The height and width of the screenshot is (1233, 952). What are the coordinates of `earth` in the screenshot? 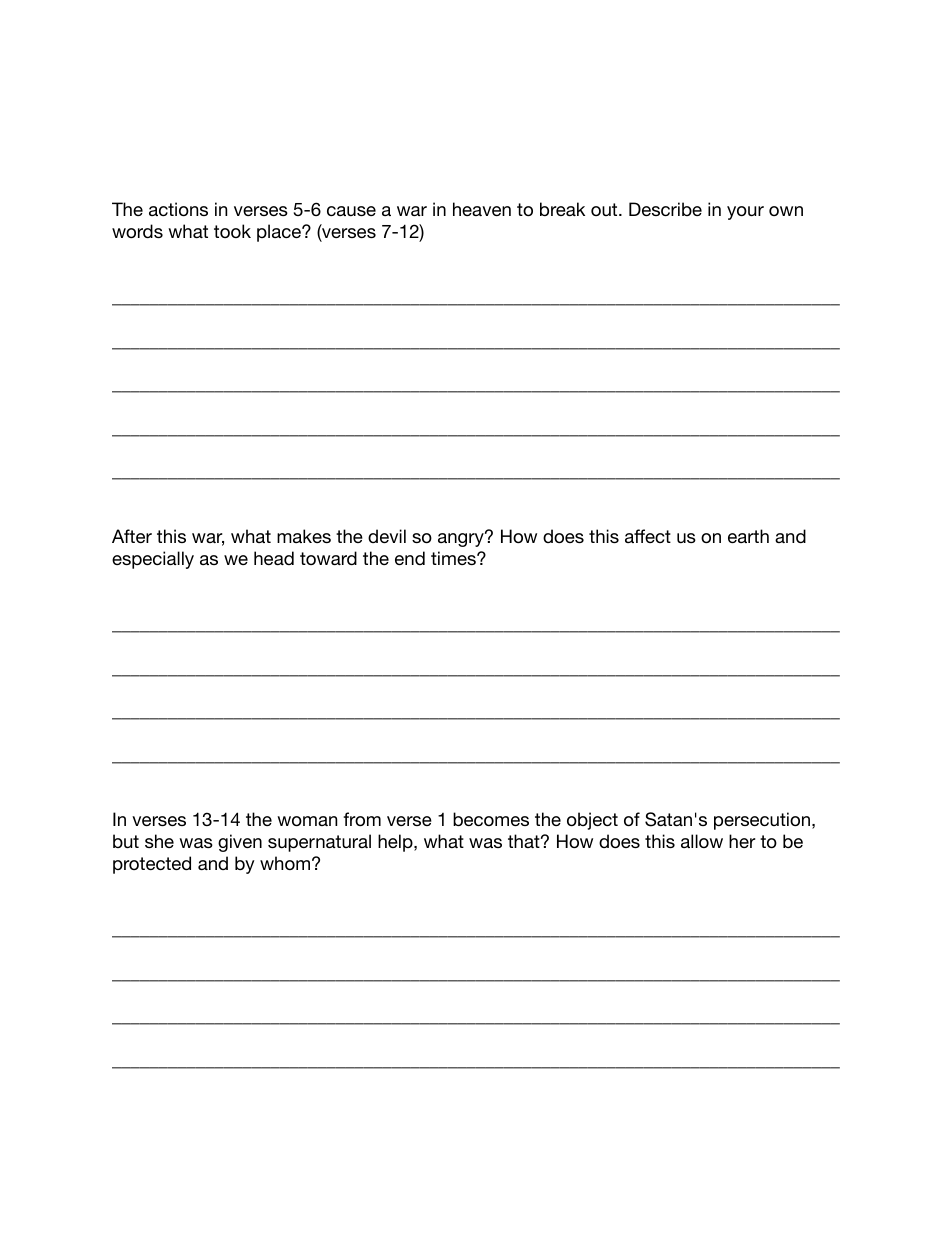 It's located at (748, 536).
